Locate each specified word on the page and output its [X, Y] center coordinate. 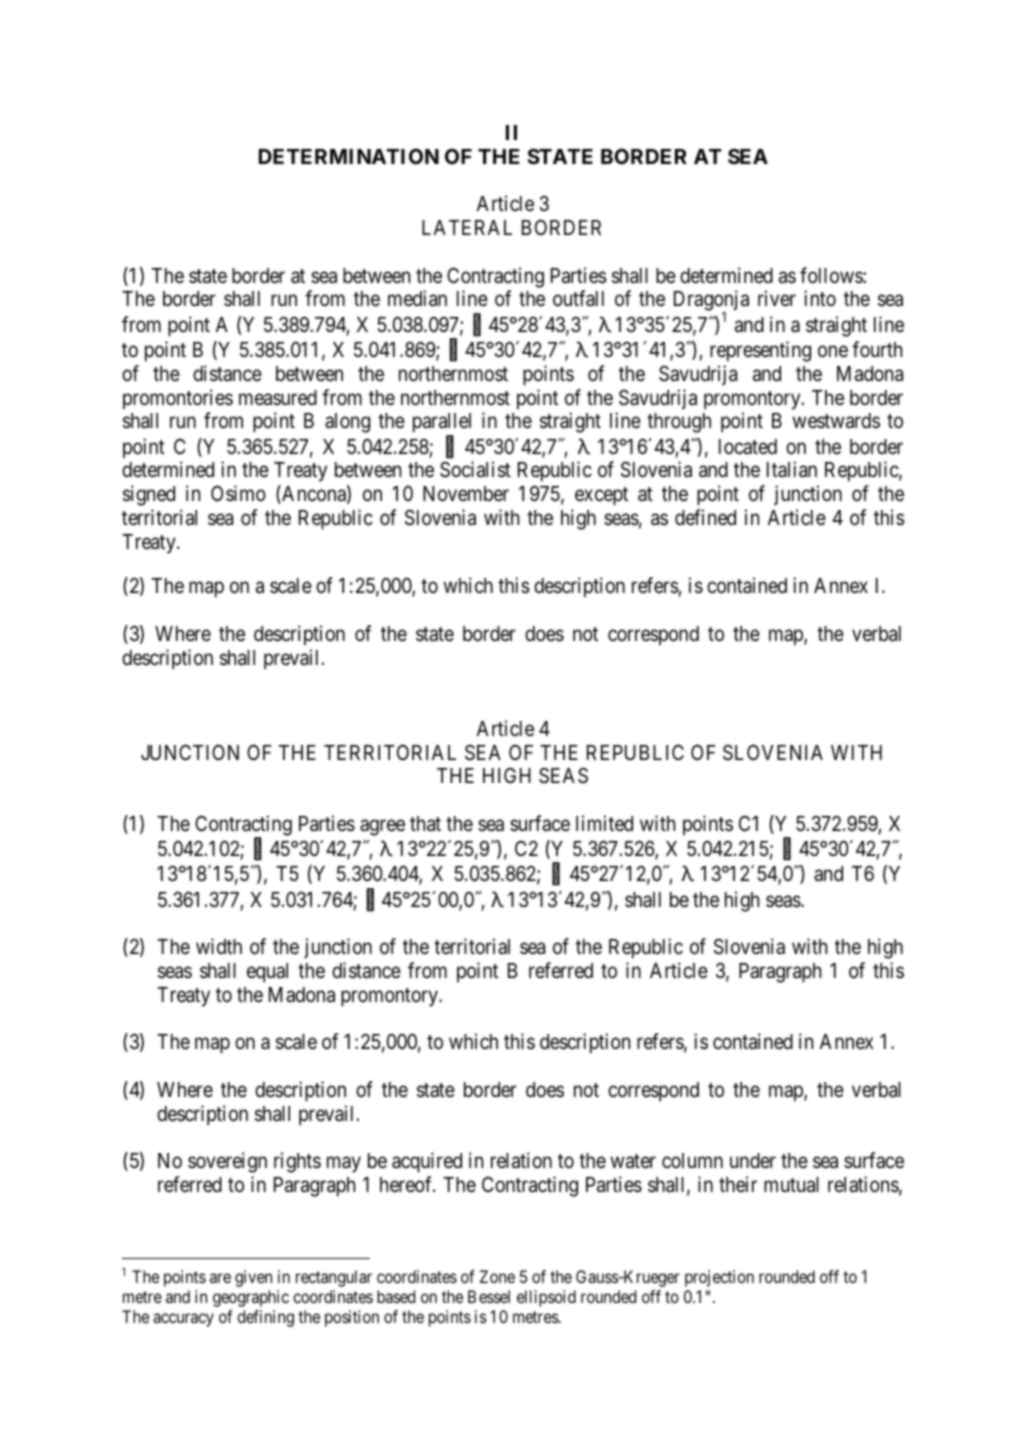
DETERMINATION [349, 156]
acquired [427, 1162]
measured [278, 398]
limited [604, 823]
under [753, 1161]
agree [382, 827]
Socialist [475, 469]
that [425, 824]
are [220, 1278]
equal [267, 973]
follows [832, 275]
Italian [792, 469]
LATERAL [467, 227]
